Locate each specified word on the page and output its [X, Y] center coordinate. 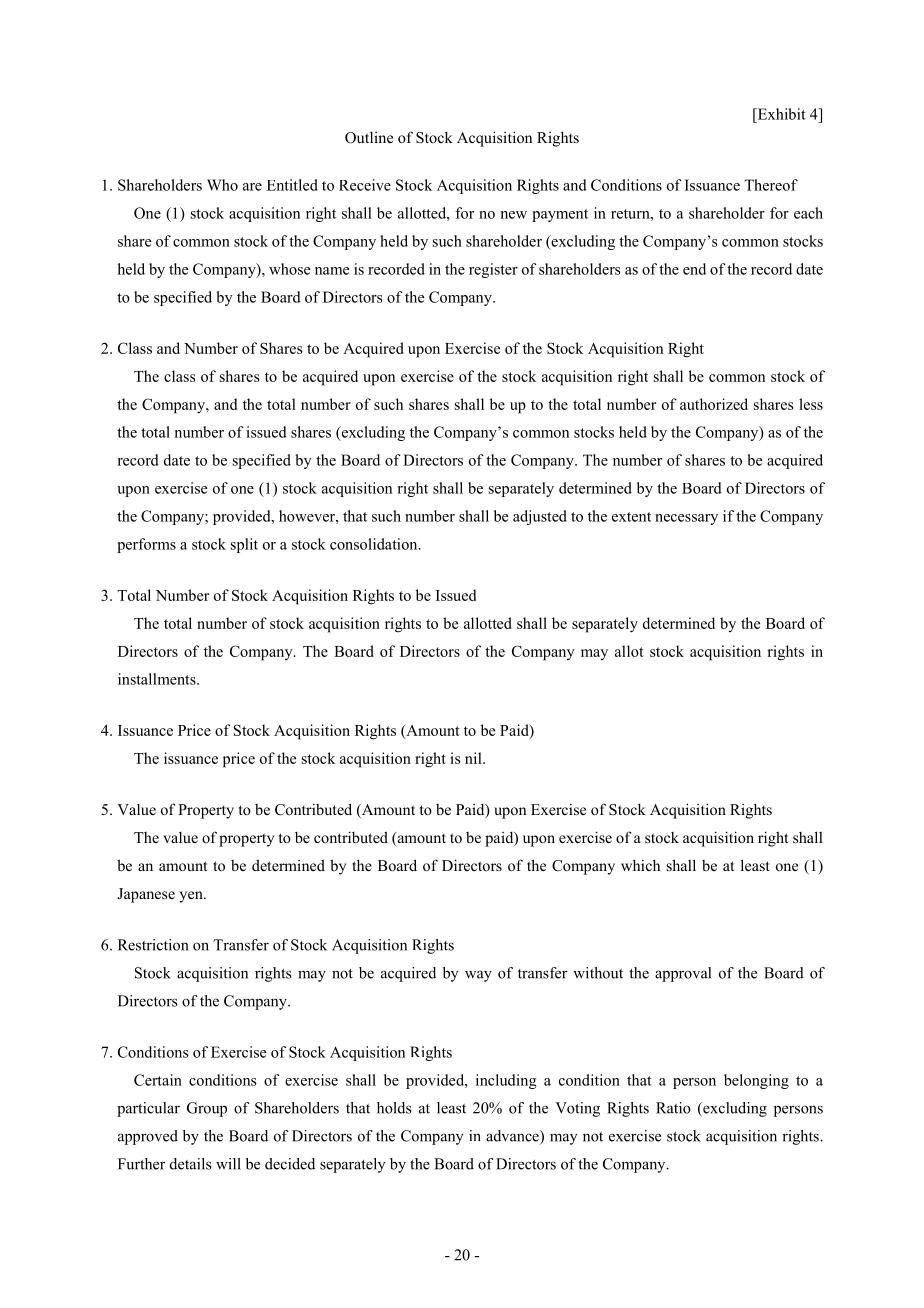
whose [289, 269]
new [514, 215]
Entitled [292, 185]
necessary [686, 519]
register [493, 270]
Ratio [673, 1108]
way [478, 976]
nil [474, 758]
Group [207, 1109]
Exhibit [780, 114]
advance [513, 1137]
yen [192, 897]
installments [158, 679]
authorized [714, 404]
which [640, 865]
